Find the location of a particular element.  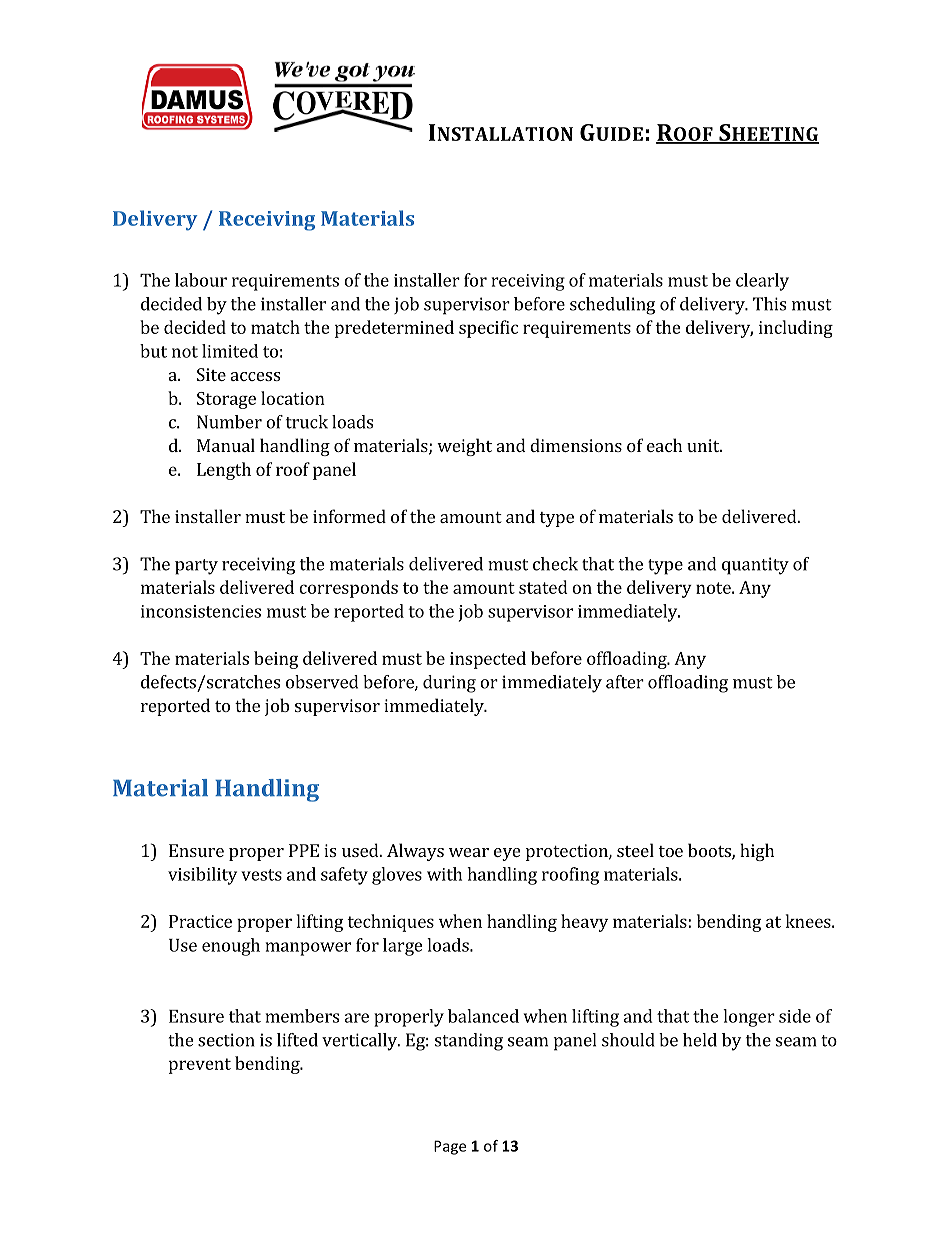

Practice is located at coordinates (200, 921).
